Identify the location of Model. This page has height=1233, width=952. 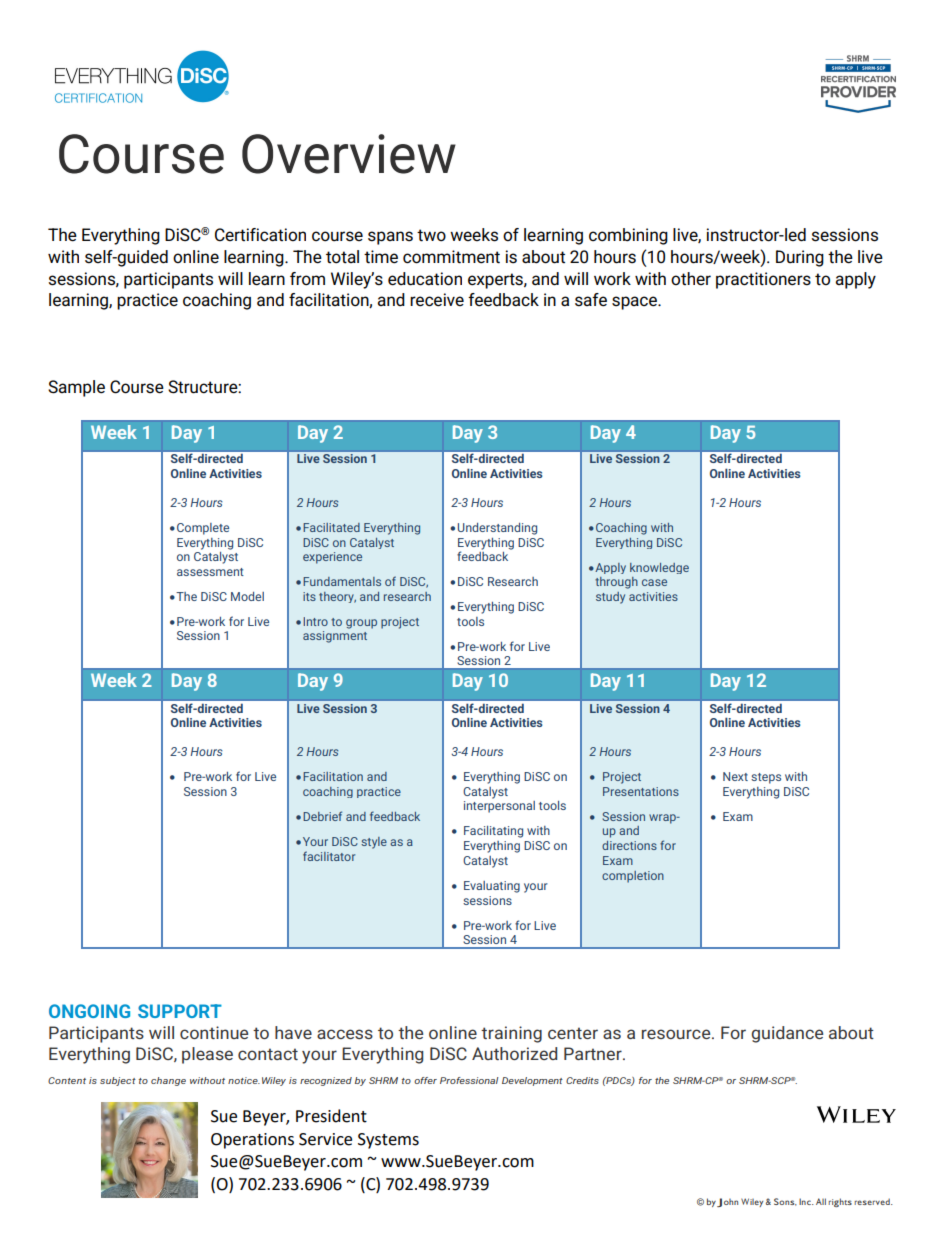
(247, 596).
